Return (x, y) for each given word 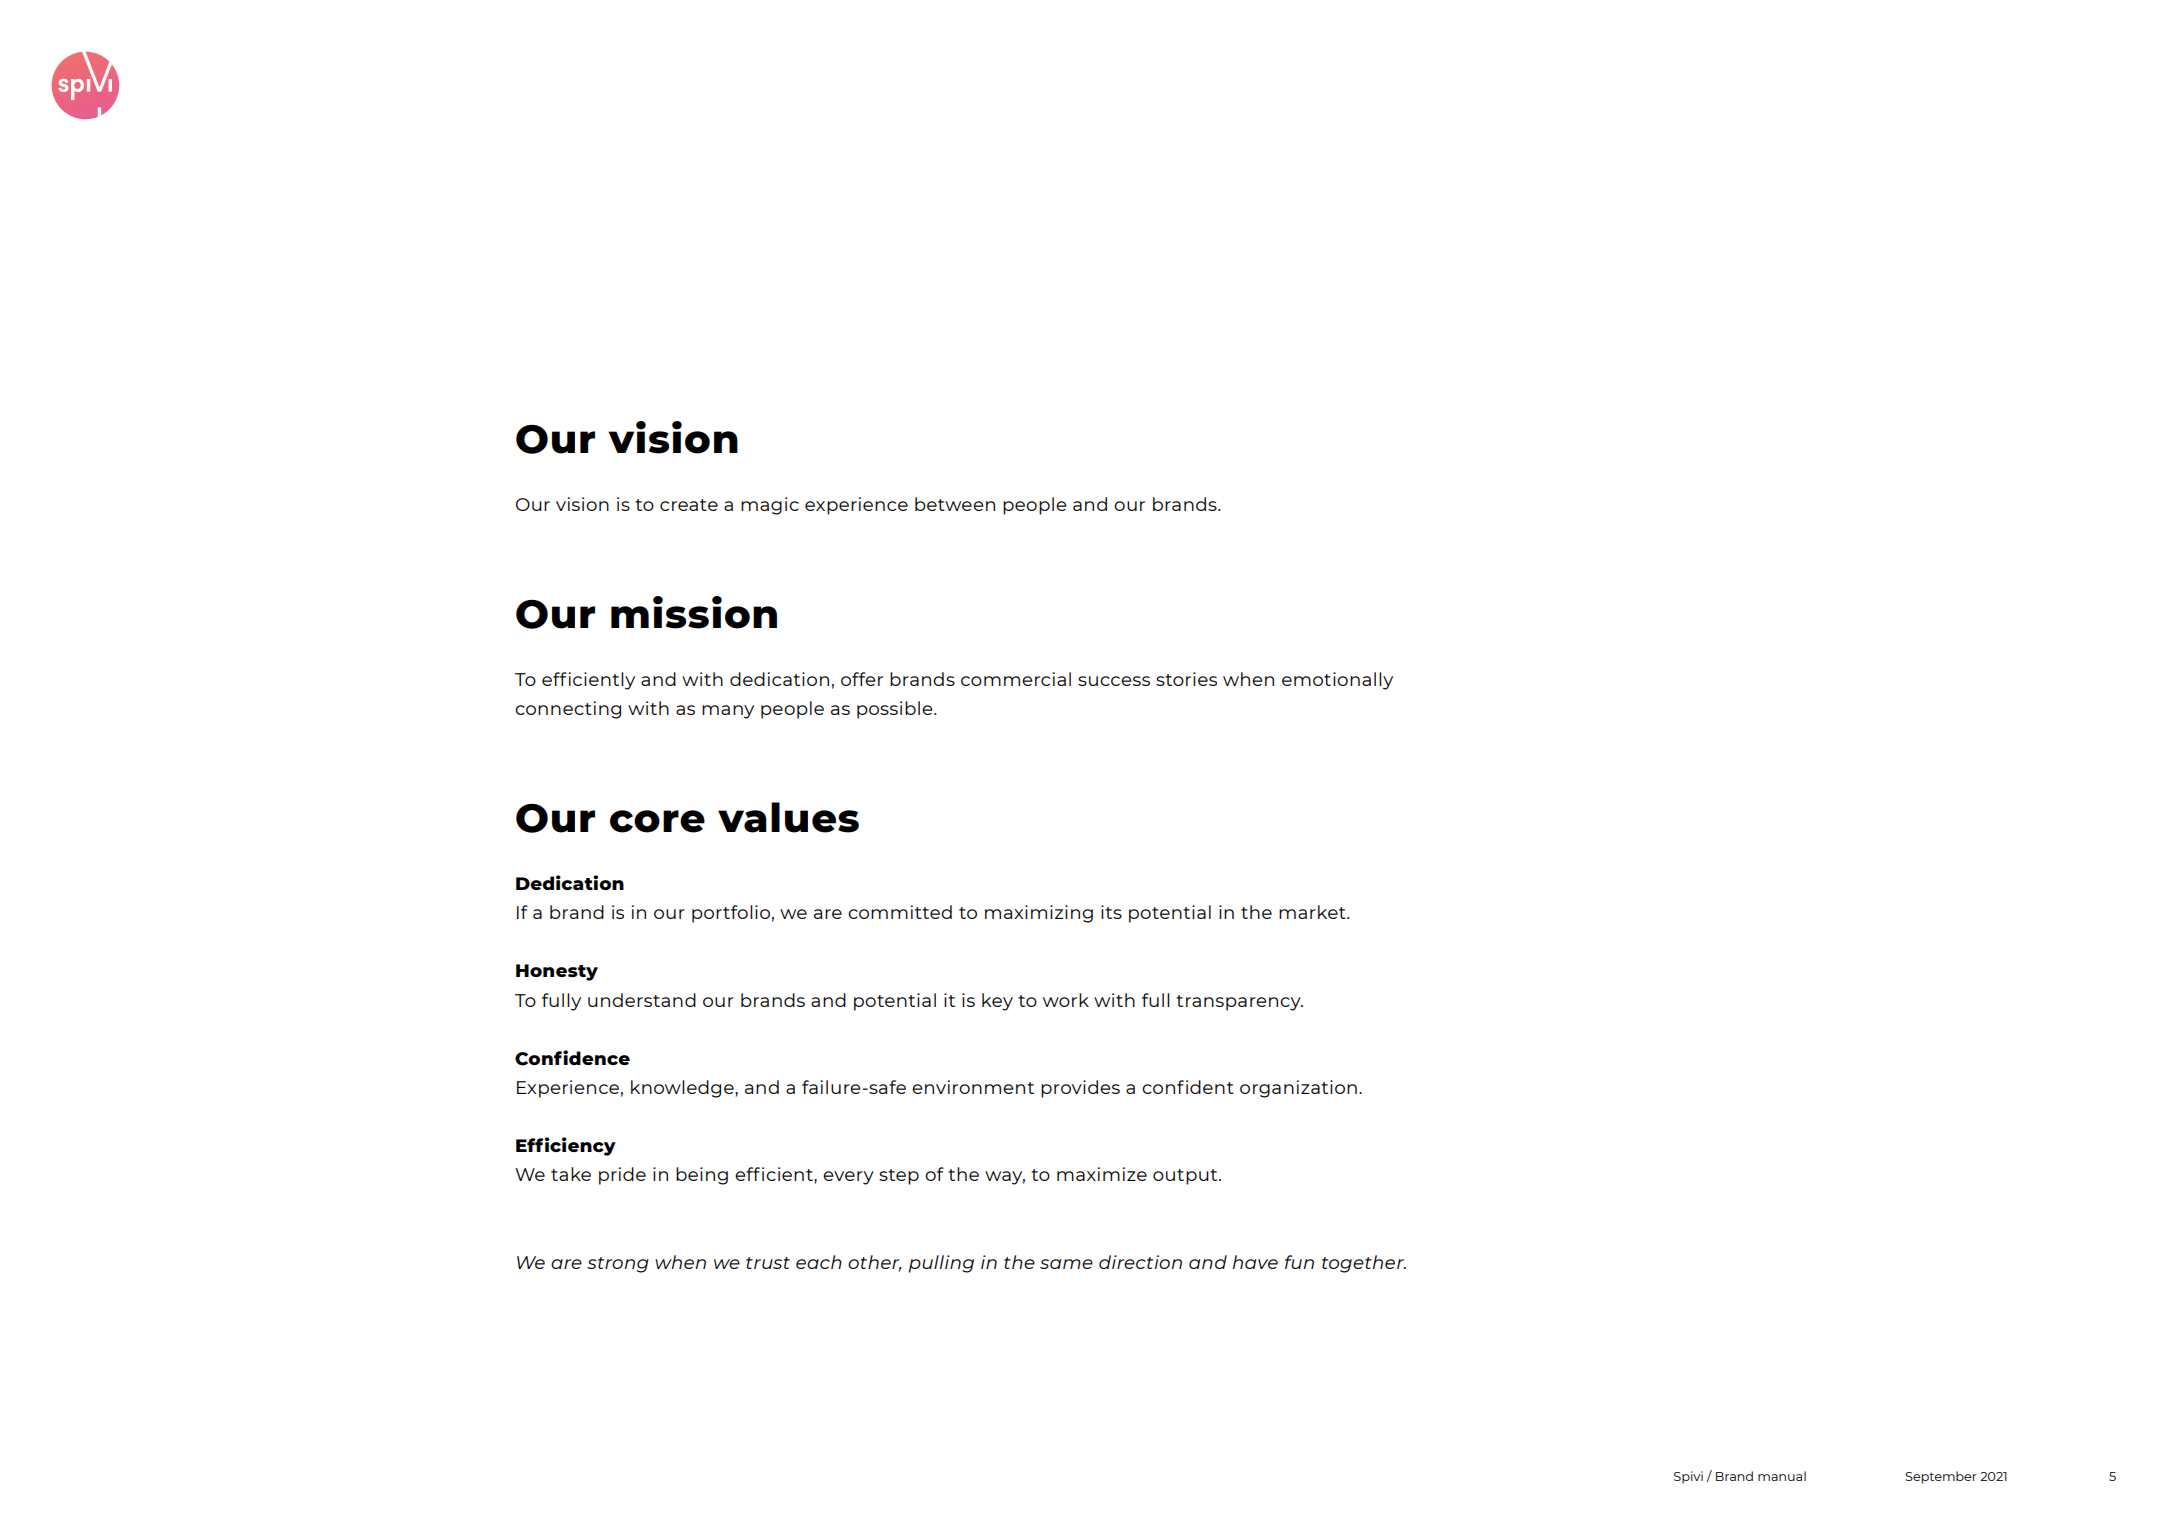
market (1313, 912)
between (955, 504)
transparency (1239, 1003)
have (1255, 1262)
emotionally (1337, 681)
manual (1782, 1476)
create (689, 505)
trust (768, 1263)
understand (642, 1000)
